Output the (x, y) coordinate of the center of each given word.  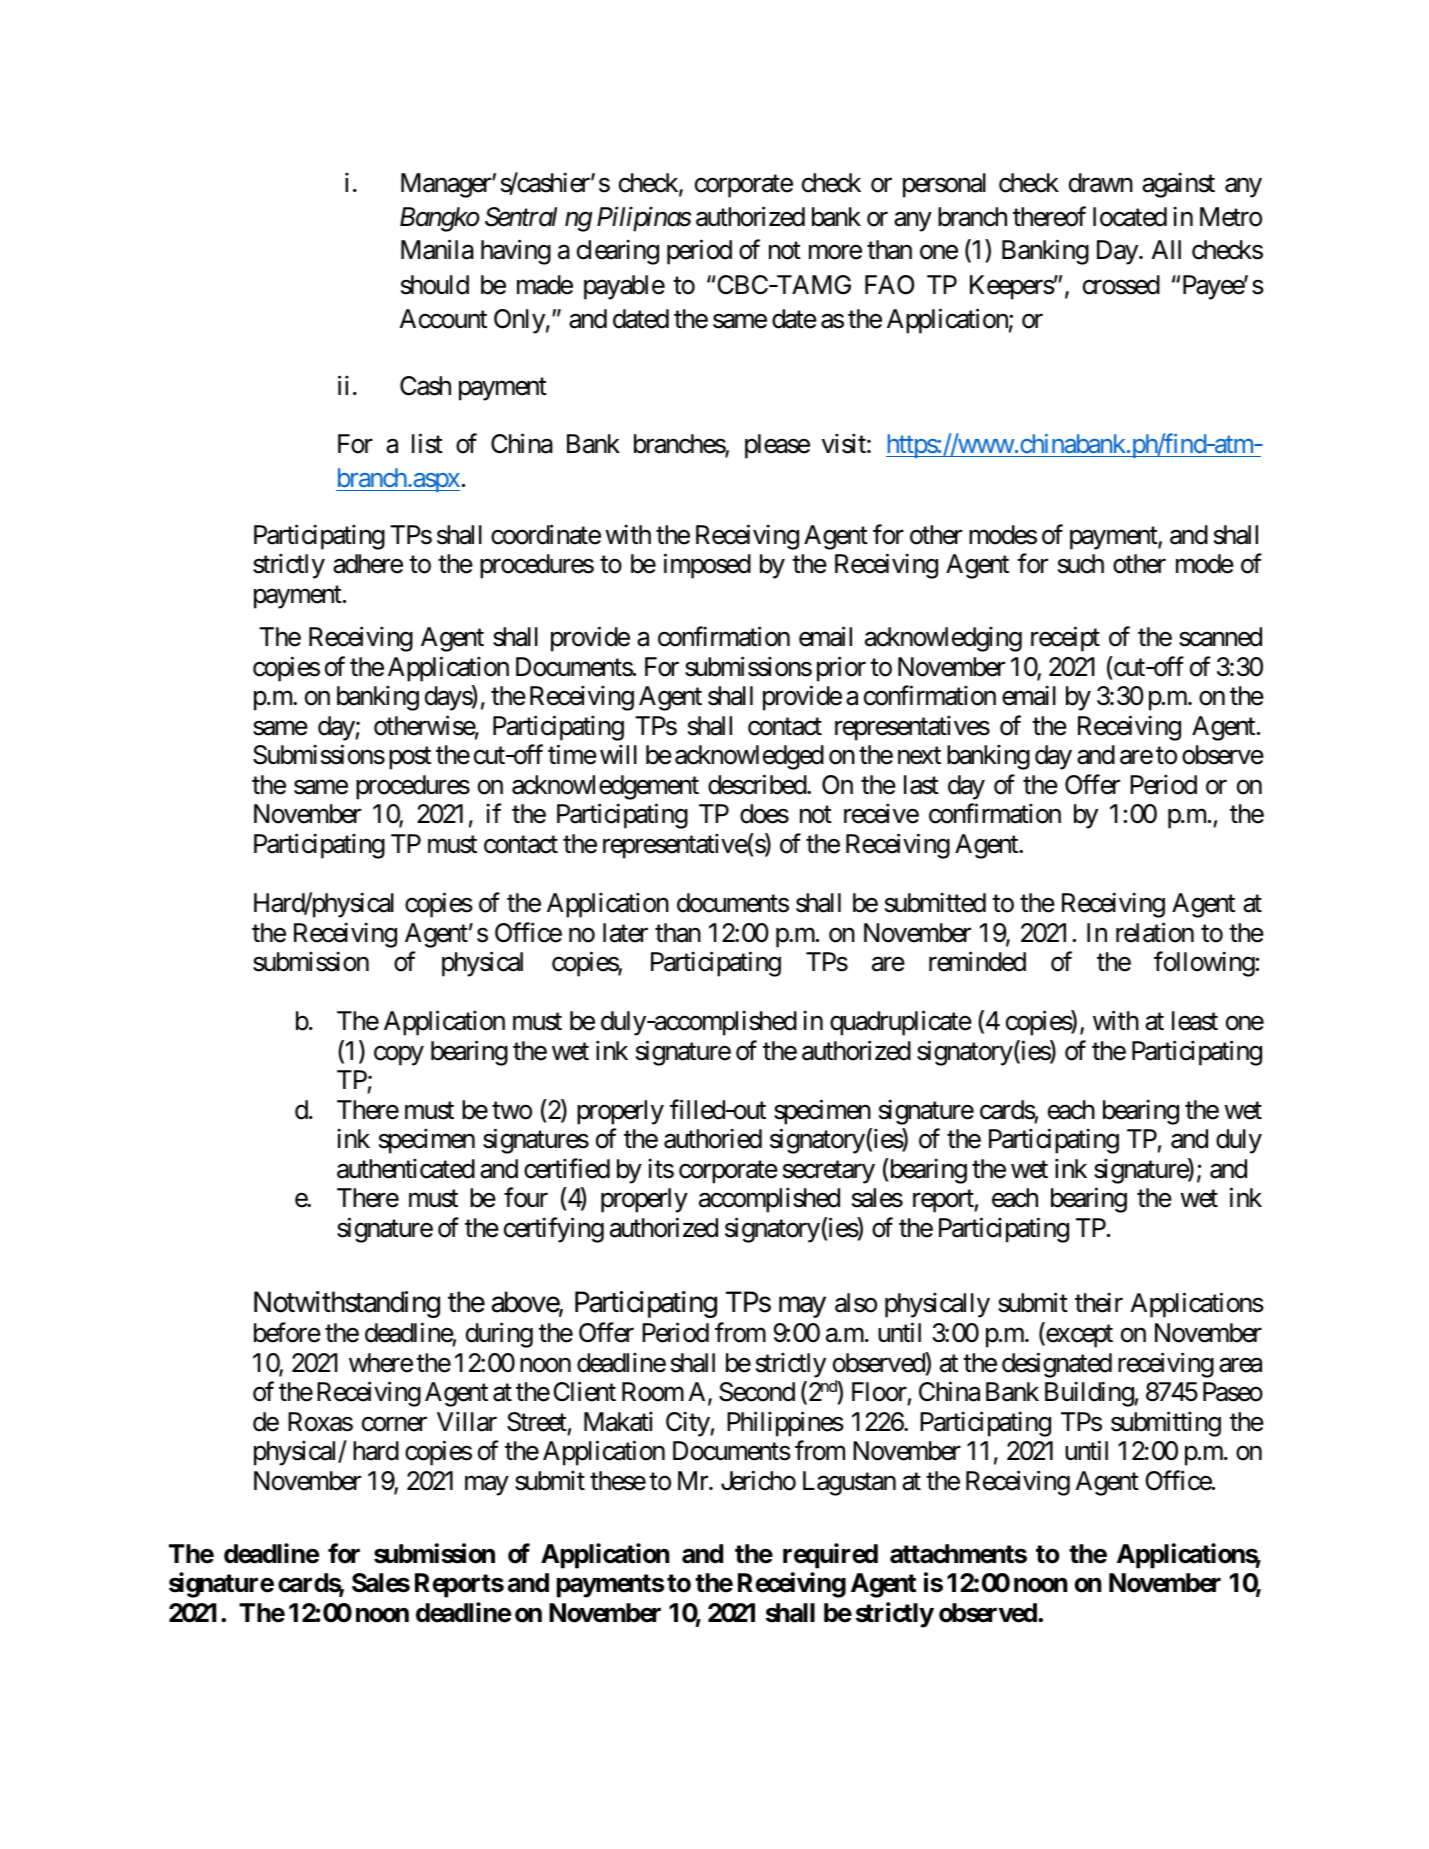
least (1195, 1021)
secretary (829, 1172)
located (1130, 217)
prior (841, 669)
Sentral (521, 217)
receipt (1065, 639)
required (830, 1556)
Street (537, 1422)
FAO (889, 285)
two (512, 1111)
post (410, 758)
